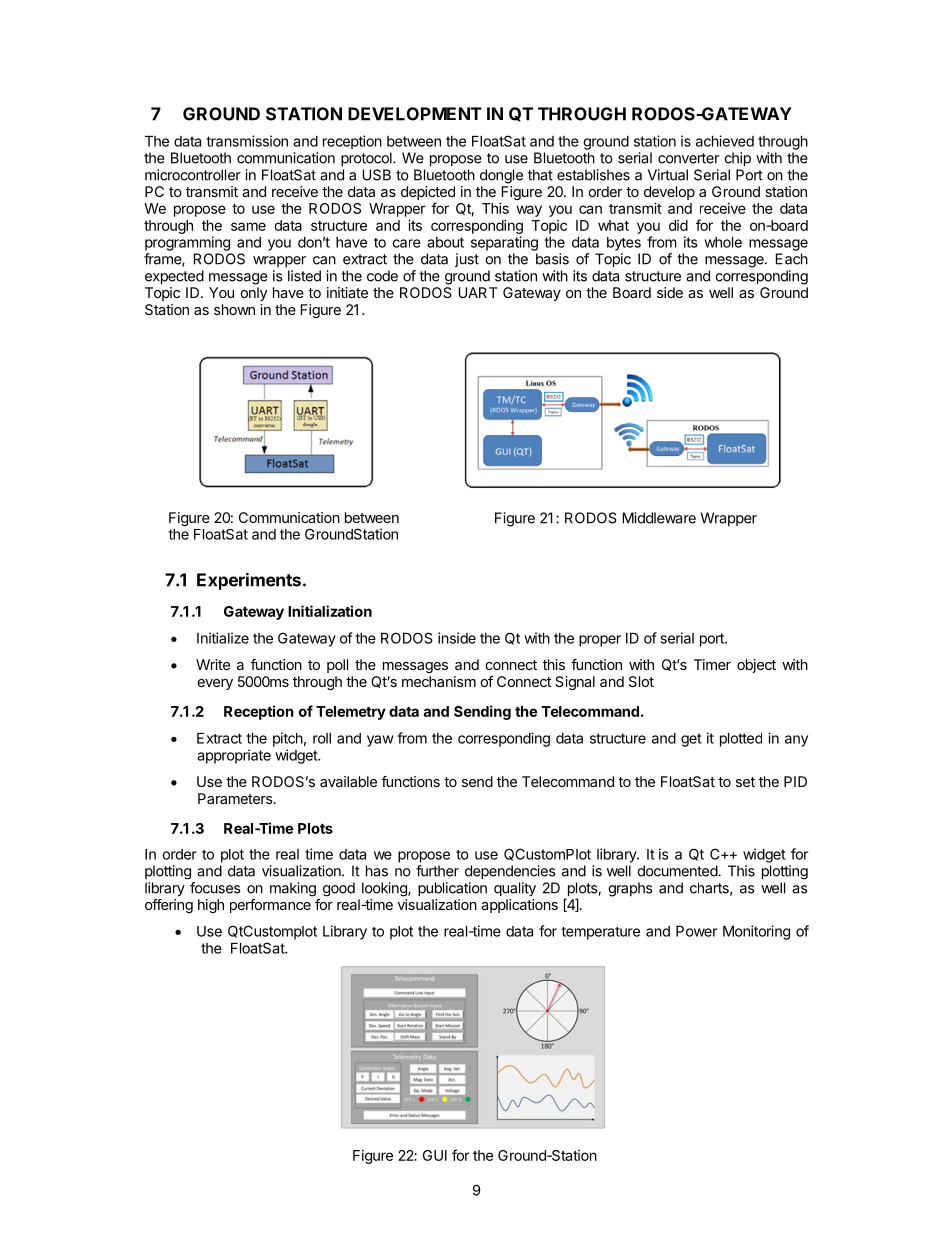 Image resolution: width=952 pixels, height=1233 pixels. What do you see at coordinates (510, 872) in the screenshot?
I see `dependencies` at bounding box center [510, 872].
